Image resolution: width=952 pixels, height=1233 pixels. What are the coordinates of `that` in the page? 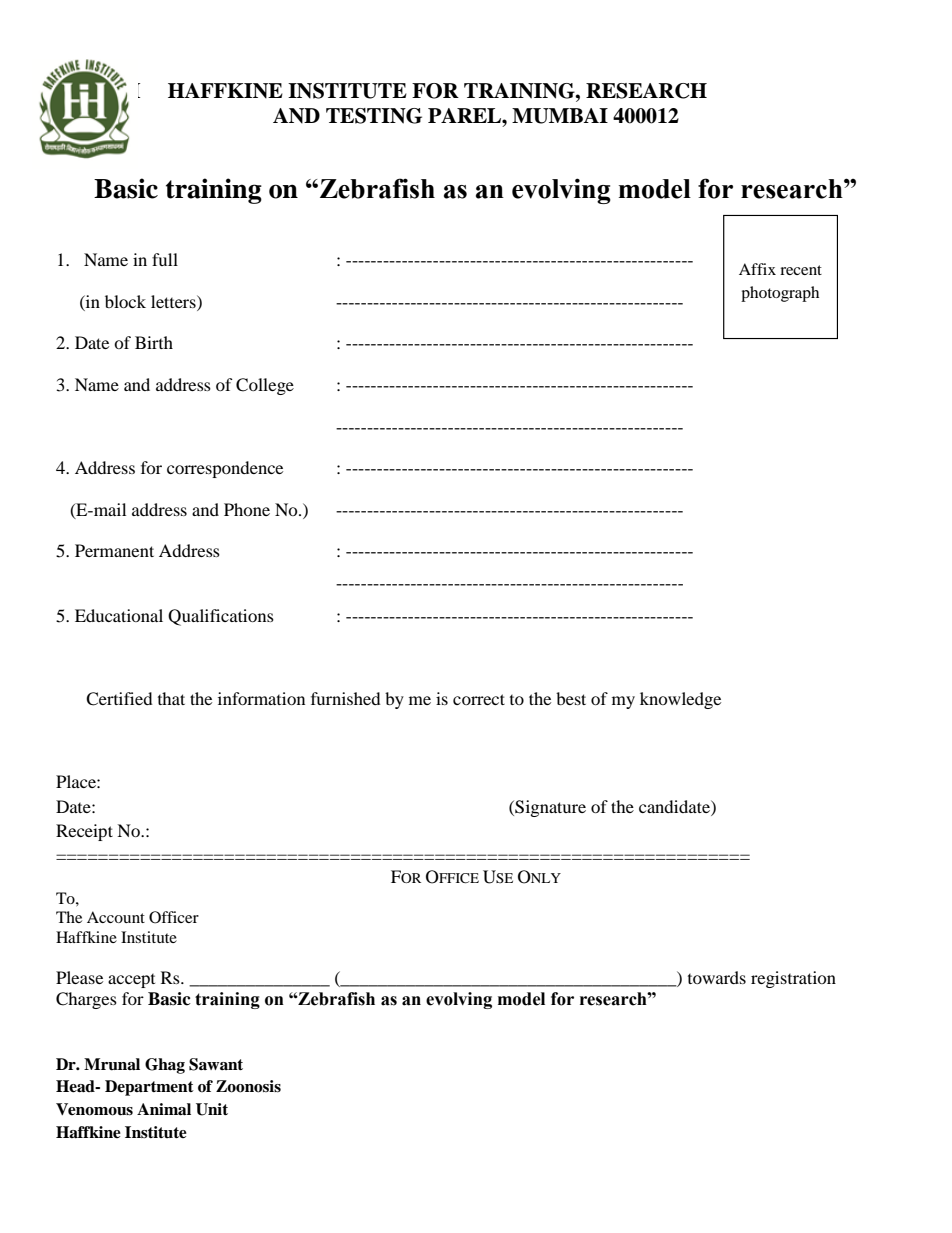 It's located at (171, 698).
